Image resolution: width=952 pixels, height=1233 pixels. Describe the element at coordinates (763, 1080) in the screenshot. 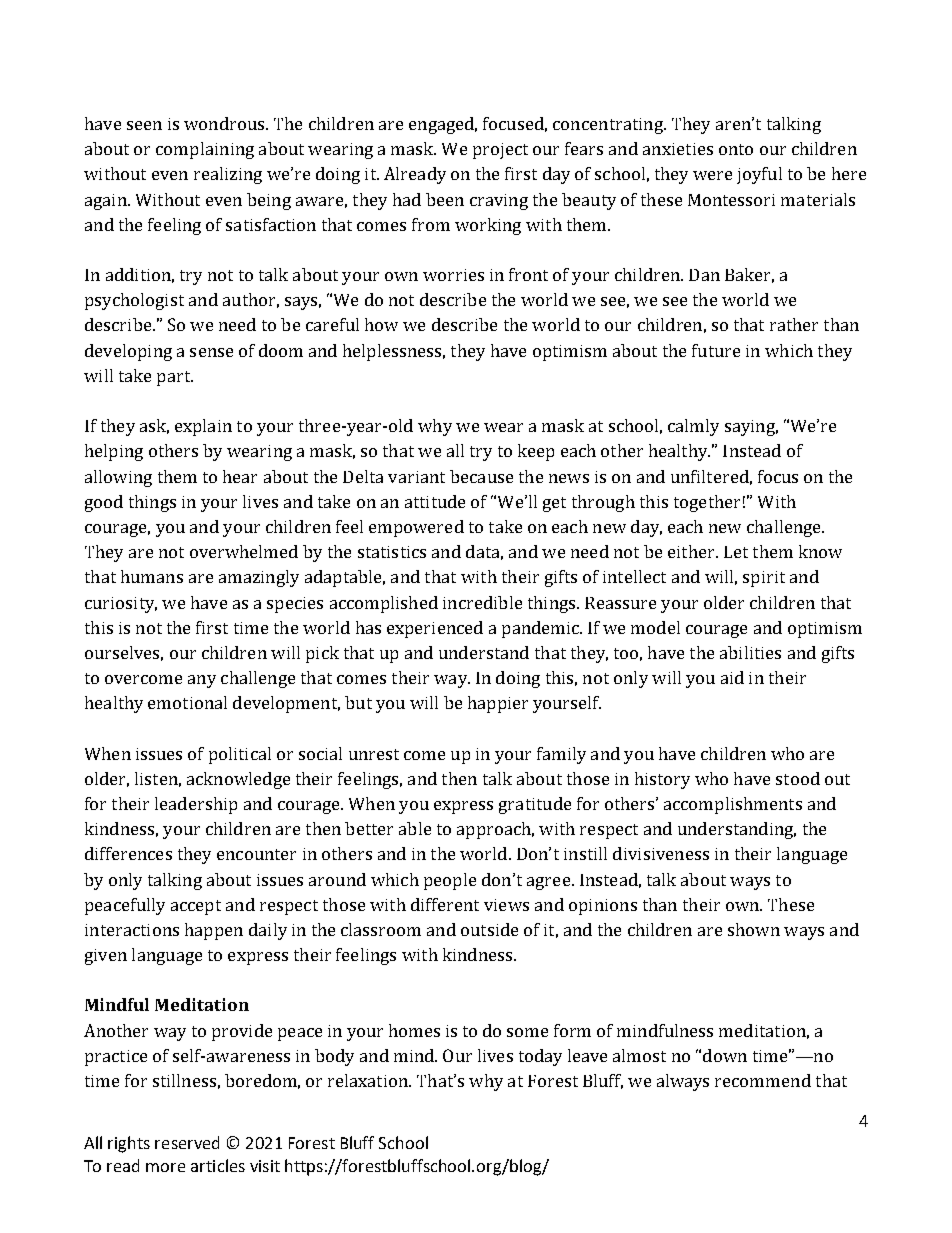

I see `recommend` at that location.
